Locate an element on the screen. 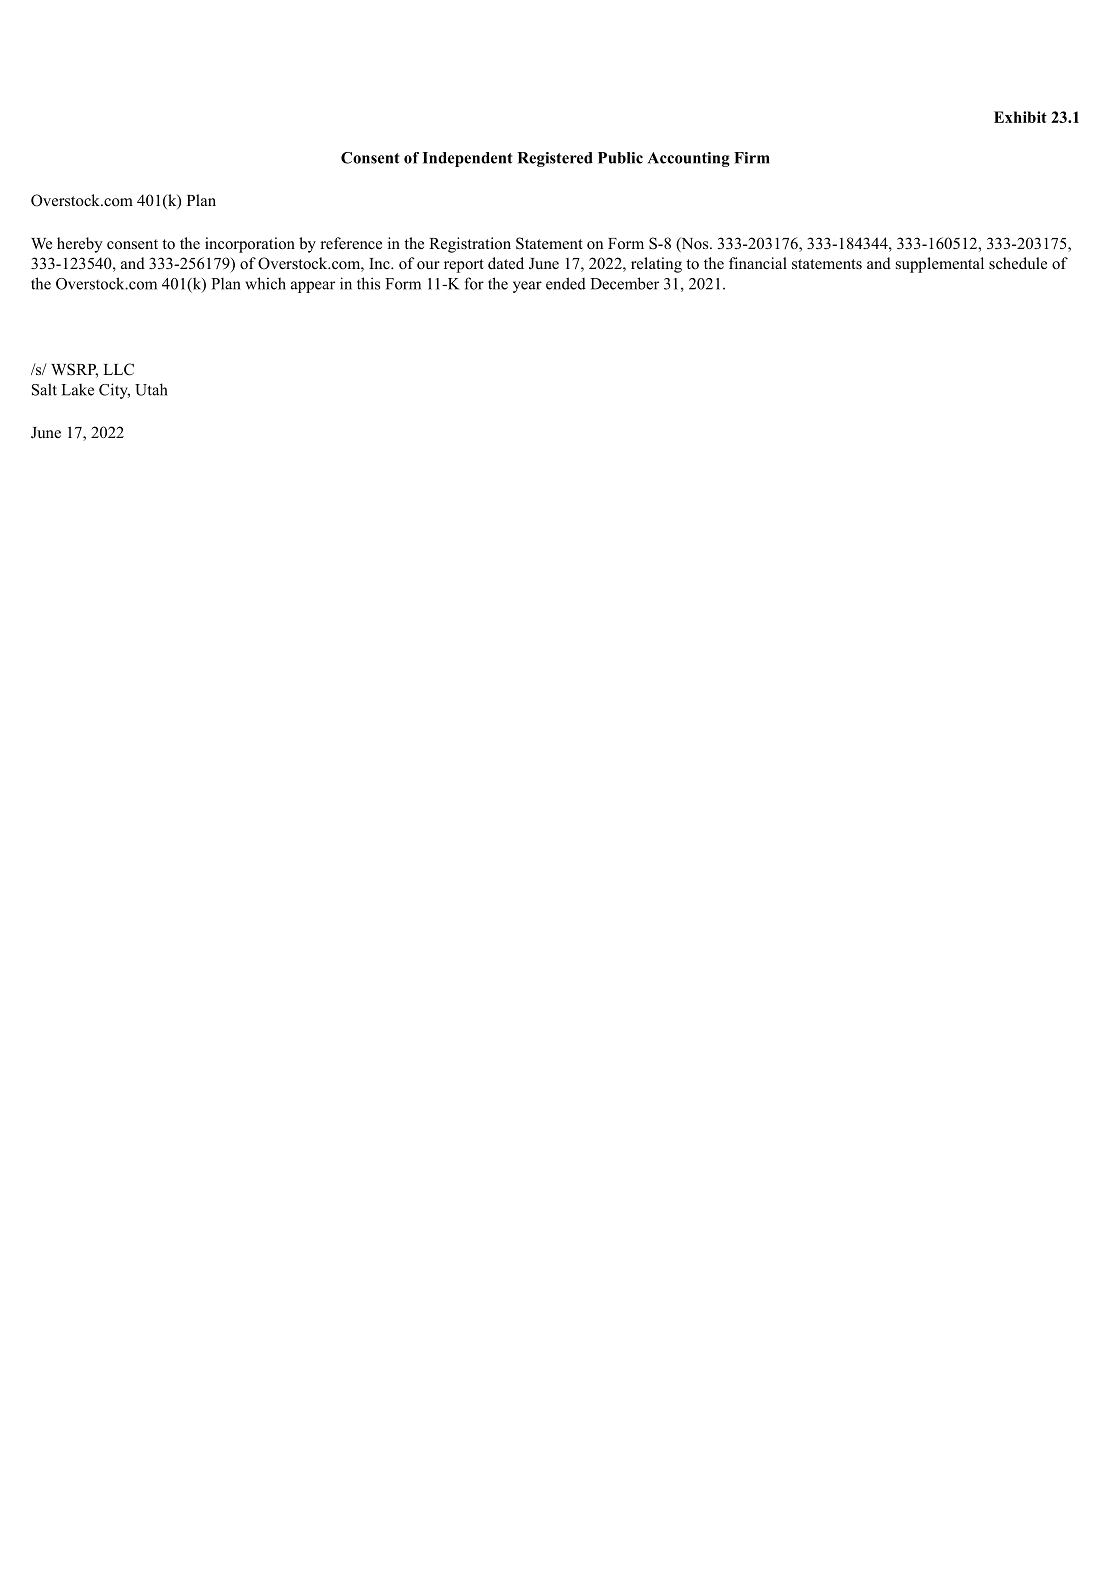 The image size is (1112, 1573). City is located at coordinates (114, 391).
